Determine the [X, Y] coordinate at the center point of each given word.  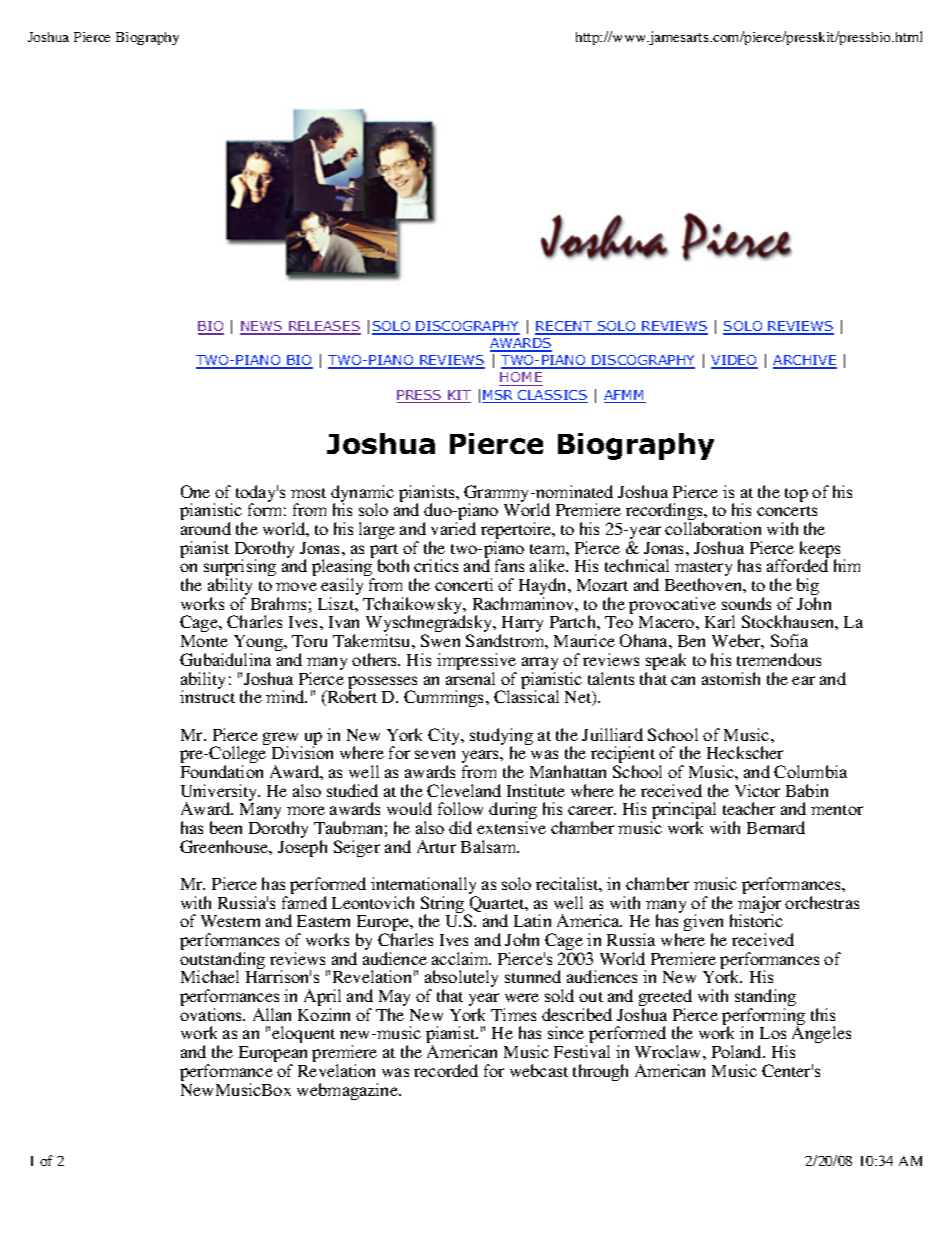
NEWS [262, 327]
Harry [521, 625]
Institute [536, 790]
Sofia [789, 640]
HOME [521, 379]
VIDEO [734, 362]
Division [302, 752]
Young [259, 644]
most [308, 493]
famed [304, 902]
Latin [532, 920]
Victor [757, 790]
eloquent [303, 1034]
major [759, 906]
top [796, 495]
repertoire [517, 532]
